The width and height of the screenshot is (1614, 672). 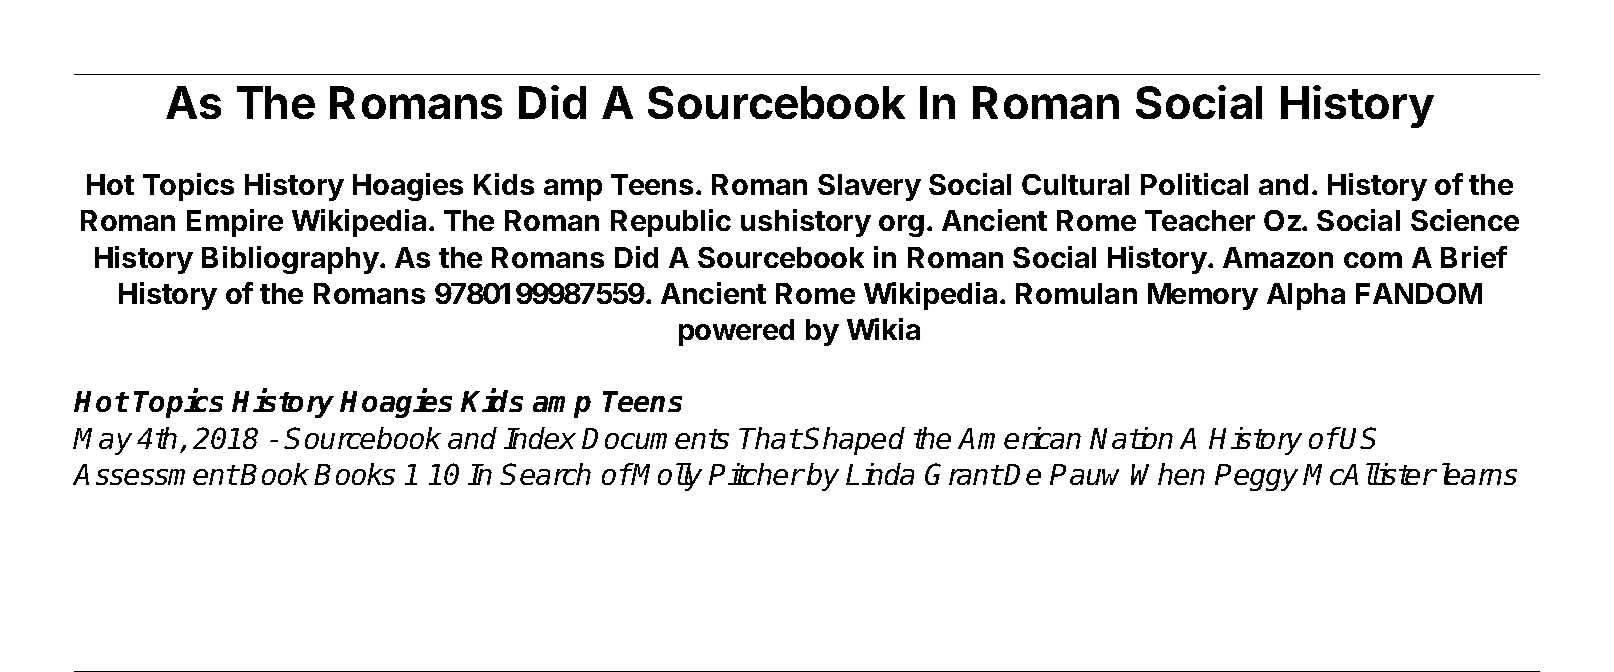 I want to click on Assessment, so click(x=155, y=474).
